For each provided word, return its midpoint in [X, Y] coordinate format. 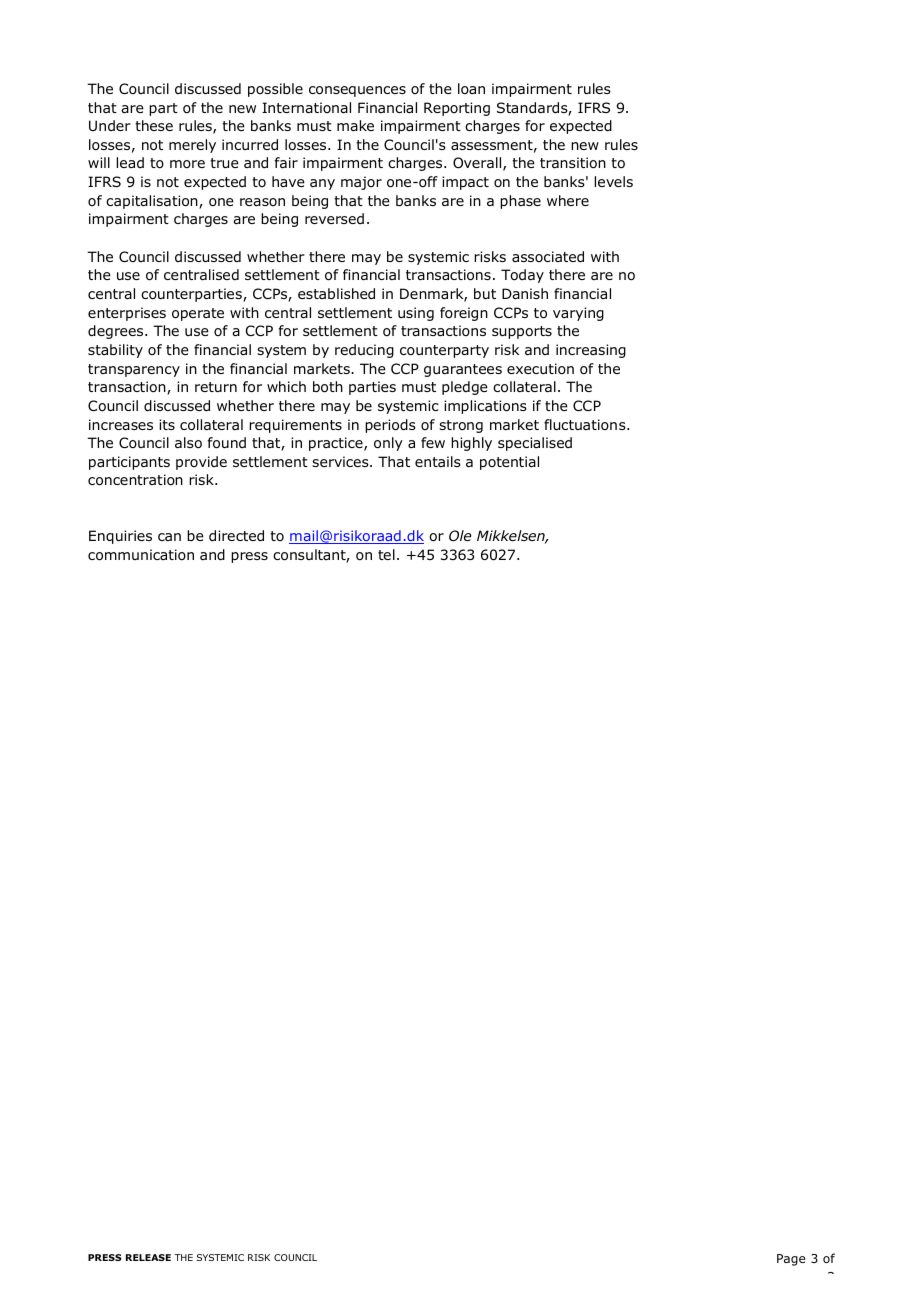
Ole [460, 535]
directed [236, 535]
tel [386, 554]
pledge [465, 388]
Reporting [457, 109]
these [154, 125]
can [169, 537]
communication [141, 555]
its [167, 424]
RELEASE [148, 1257]
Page [791, 1260]
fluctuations [586, 424]
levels [613, 181]
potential [509, 463]
